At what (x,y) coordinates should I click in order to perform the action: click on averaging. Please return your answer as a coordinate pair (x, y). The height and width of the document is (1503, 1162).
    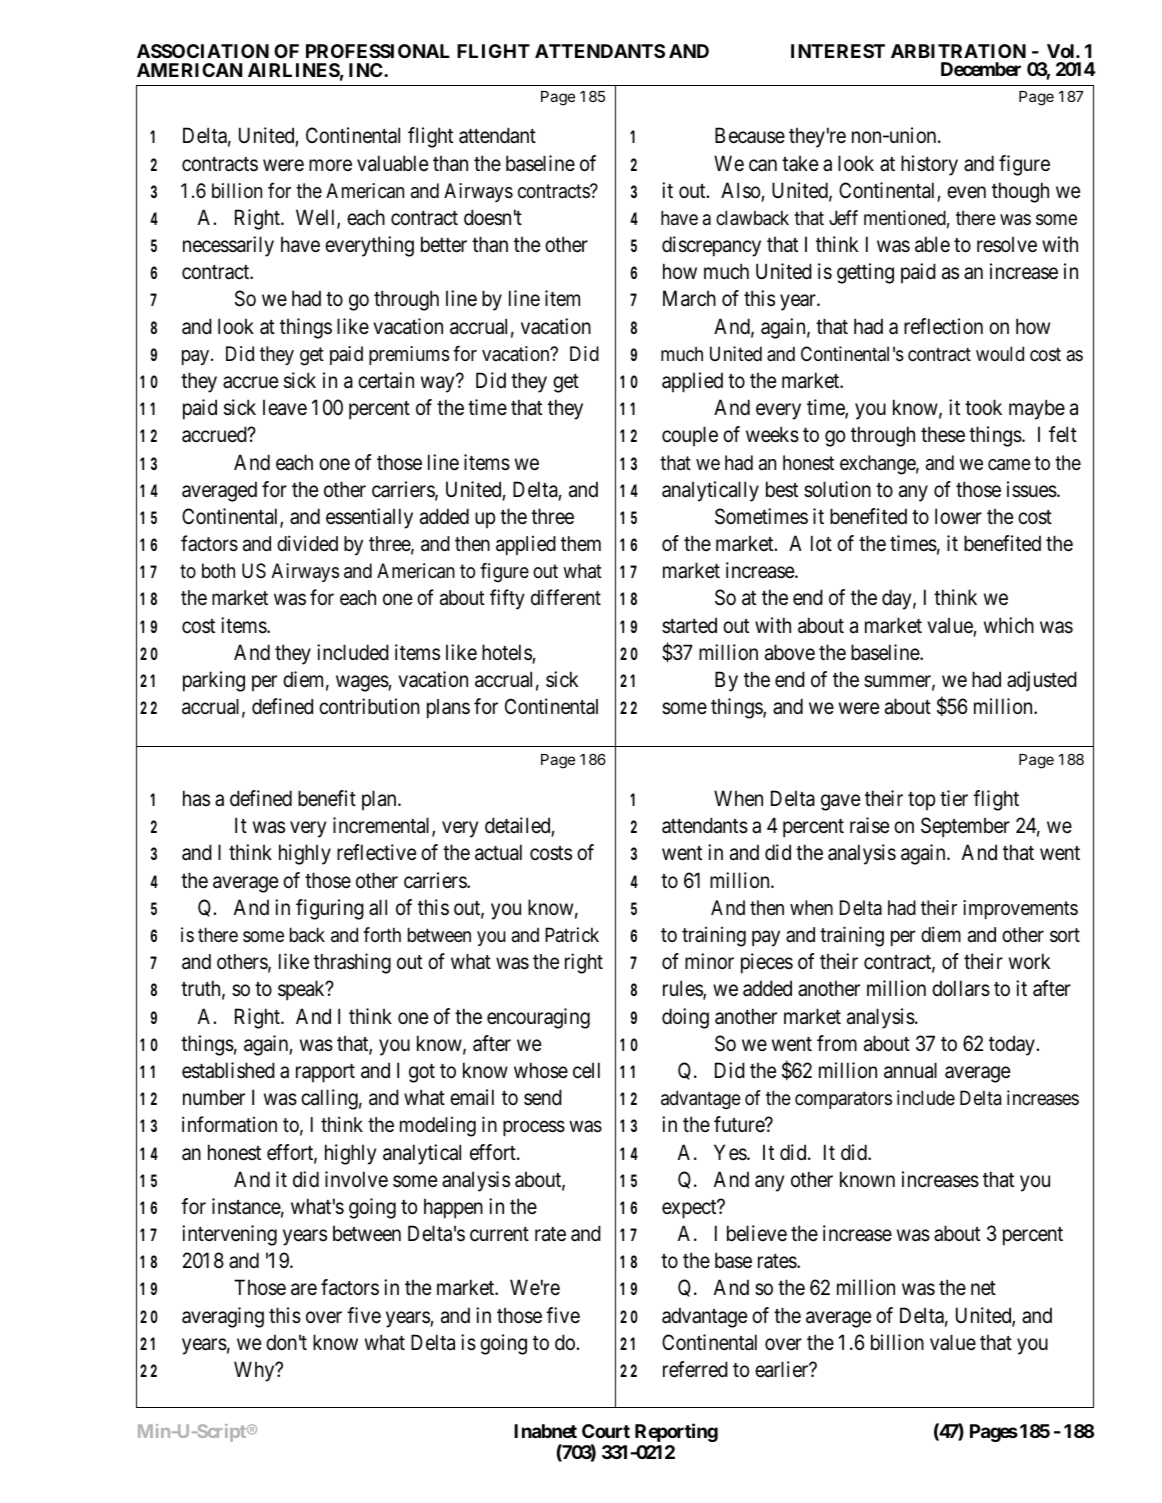
    Looking at the image, I should click on (223, 1317).
